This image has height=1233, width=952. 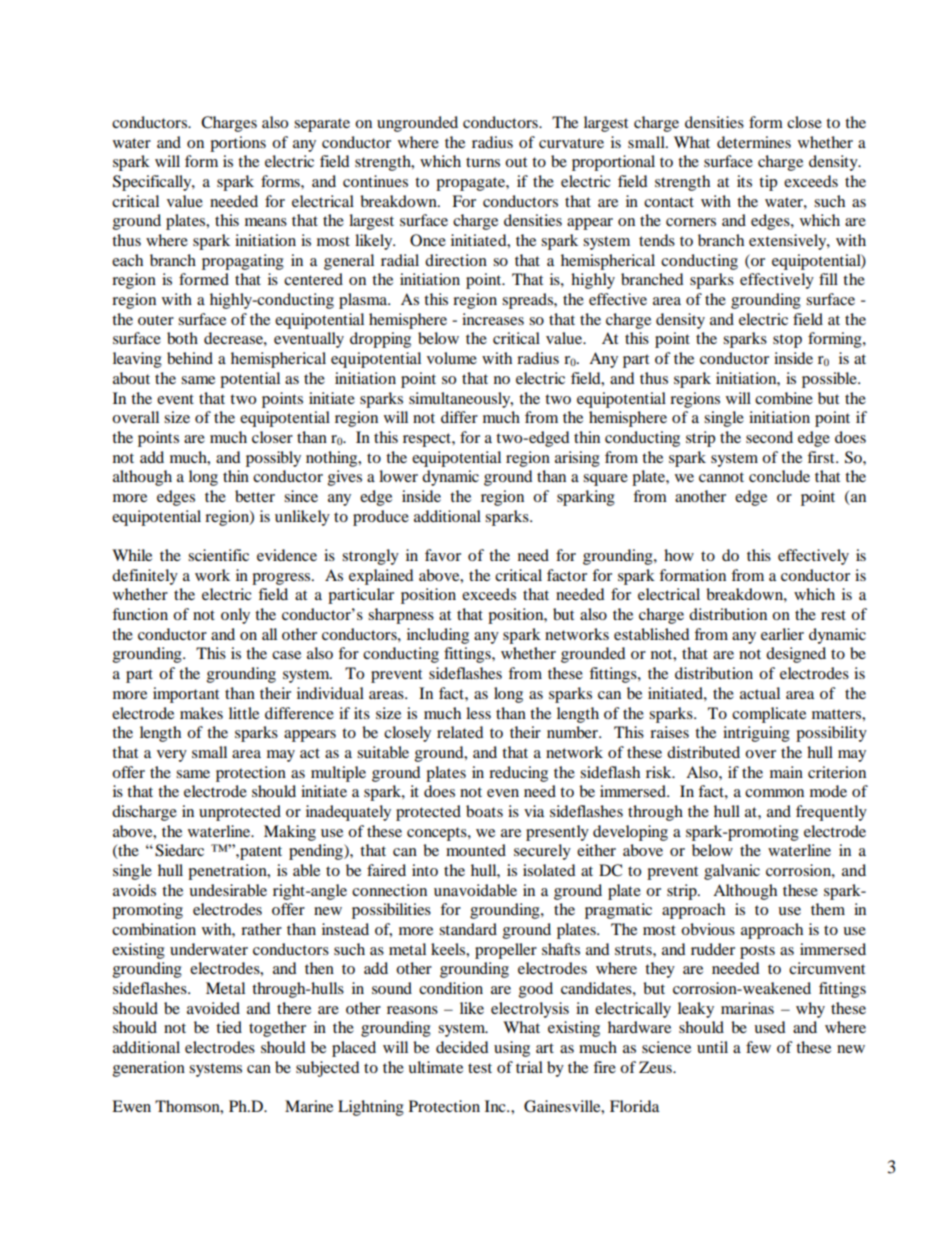 I want to click on earlier, so click(x=782, y=634).
